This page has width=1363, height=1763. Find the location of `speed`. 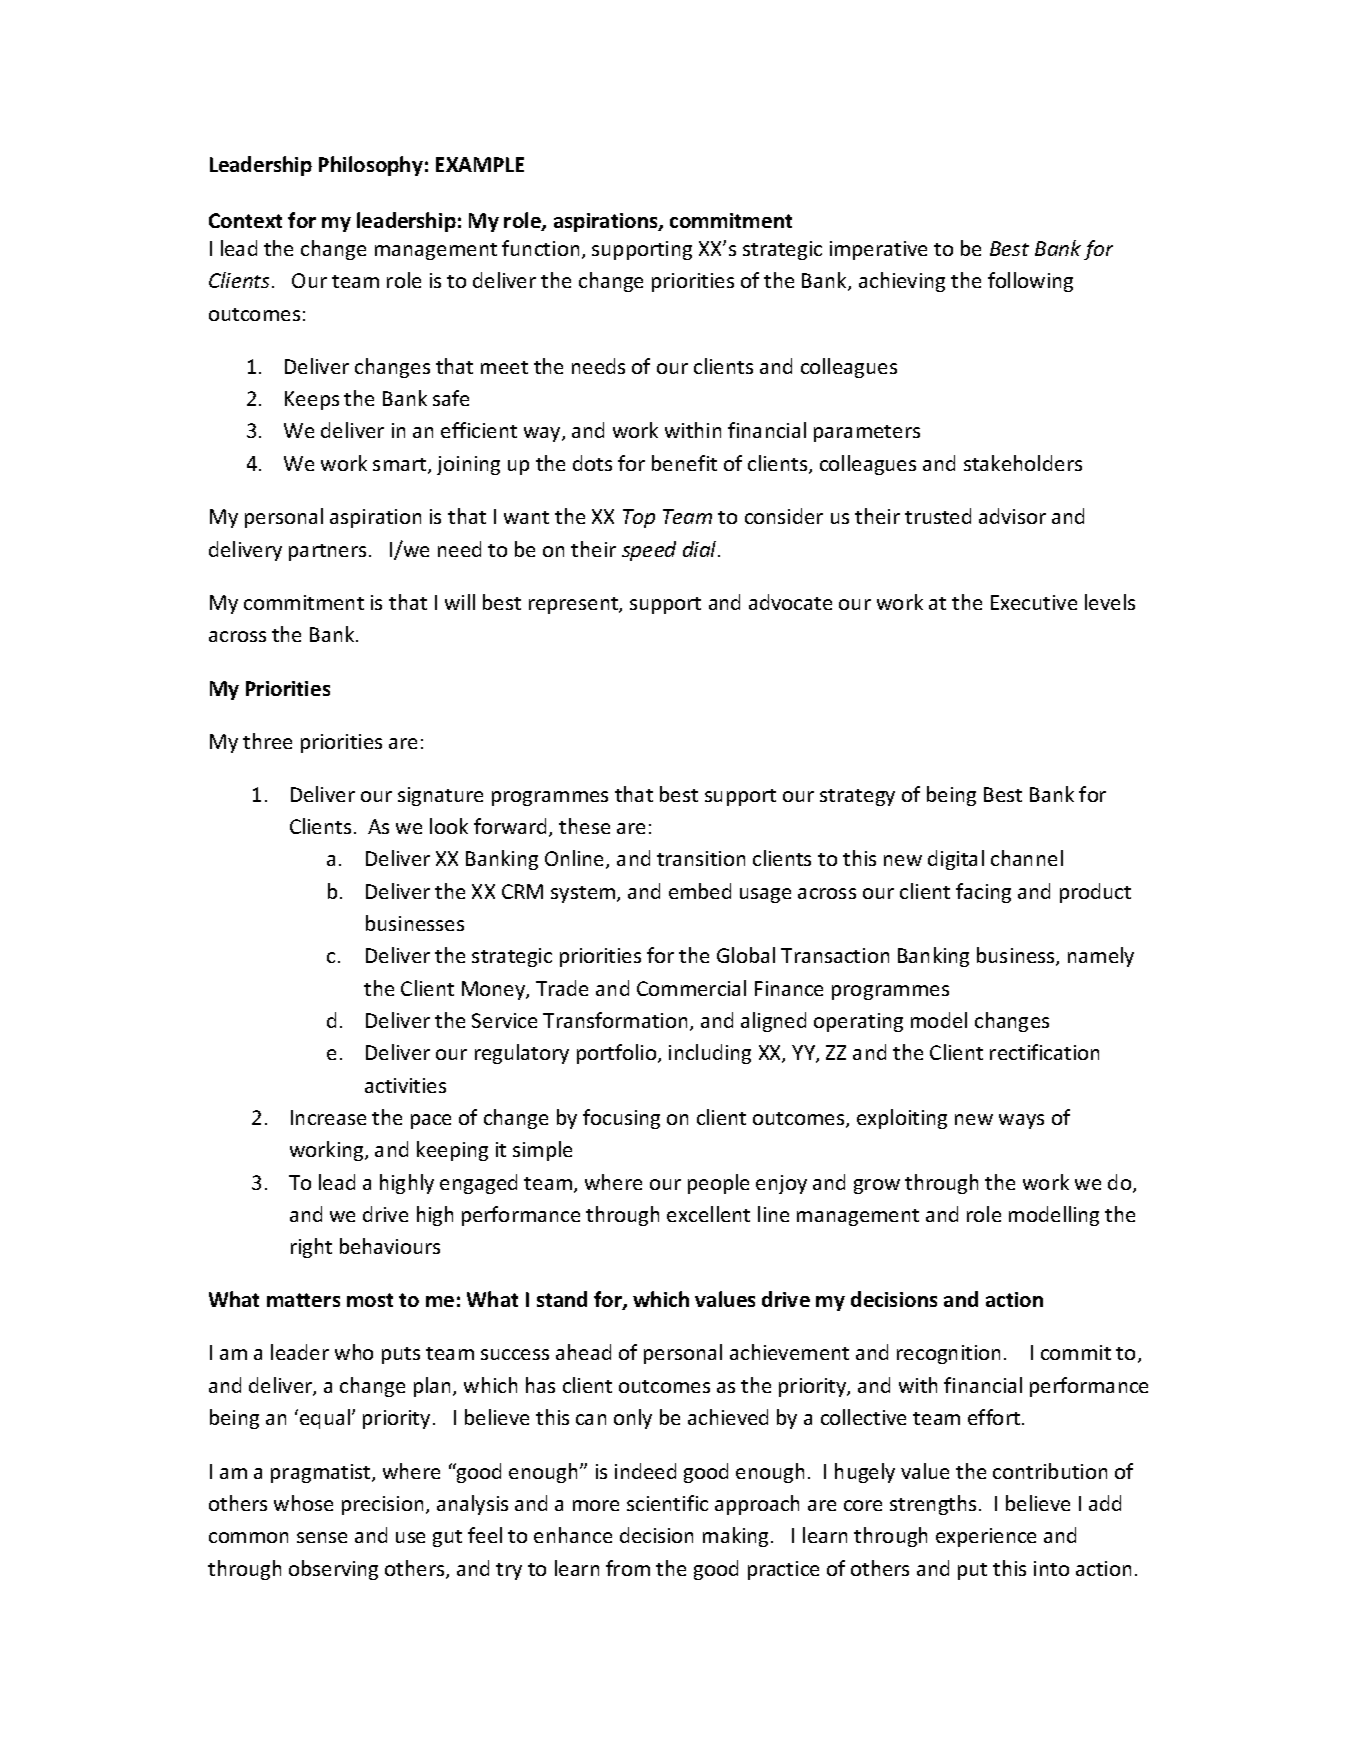

speed is located at coordinates (649, 551).
